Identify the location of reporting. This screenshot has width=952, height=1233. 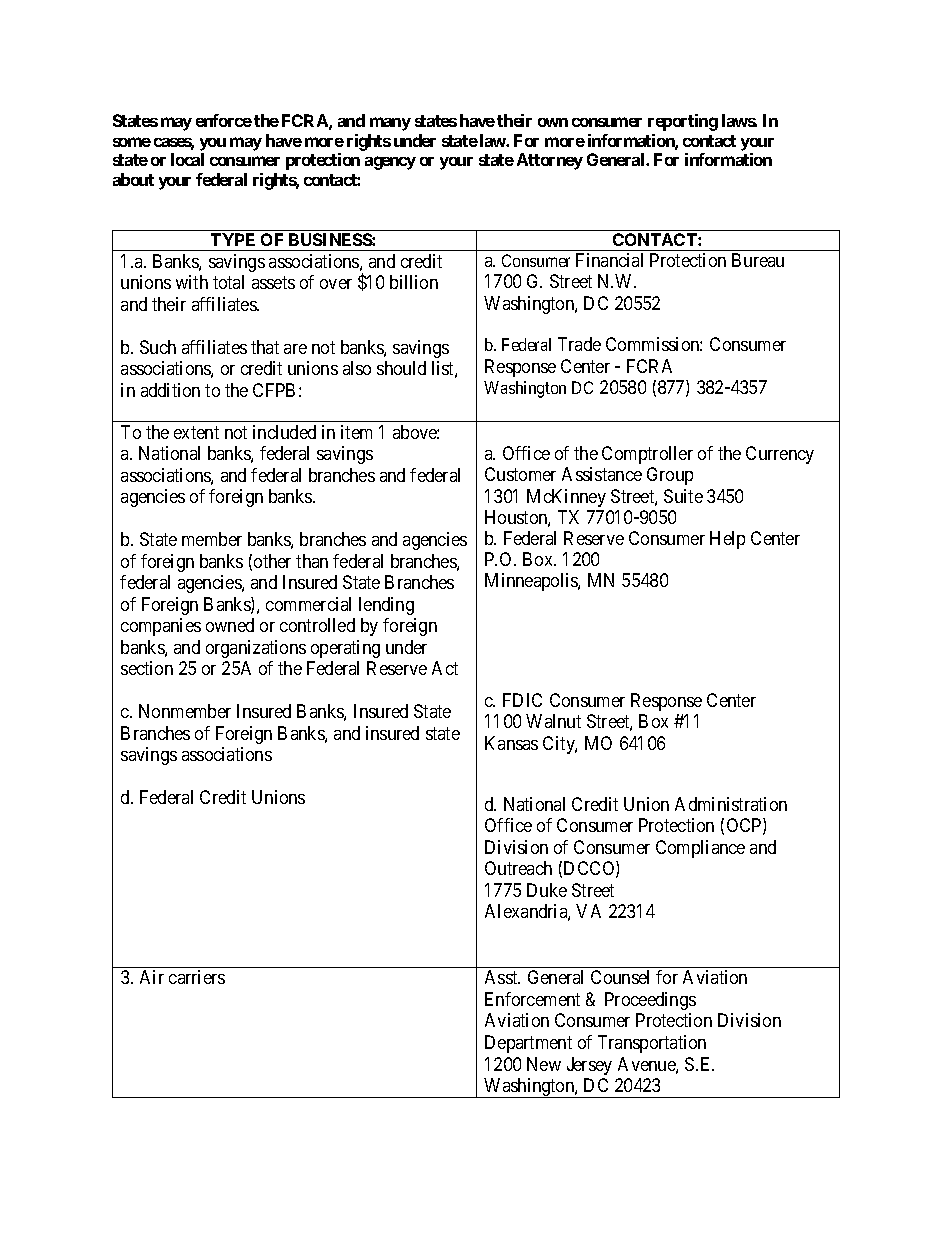
(683, 122).
